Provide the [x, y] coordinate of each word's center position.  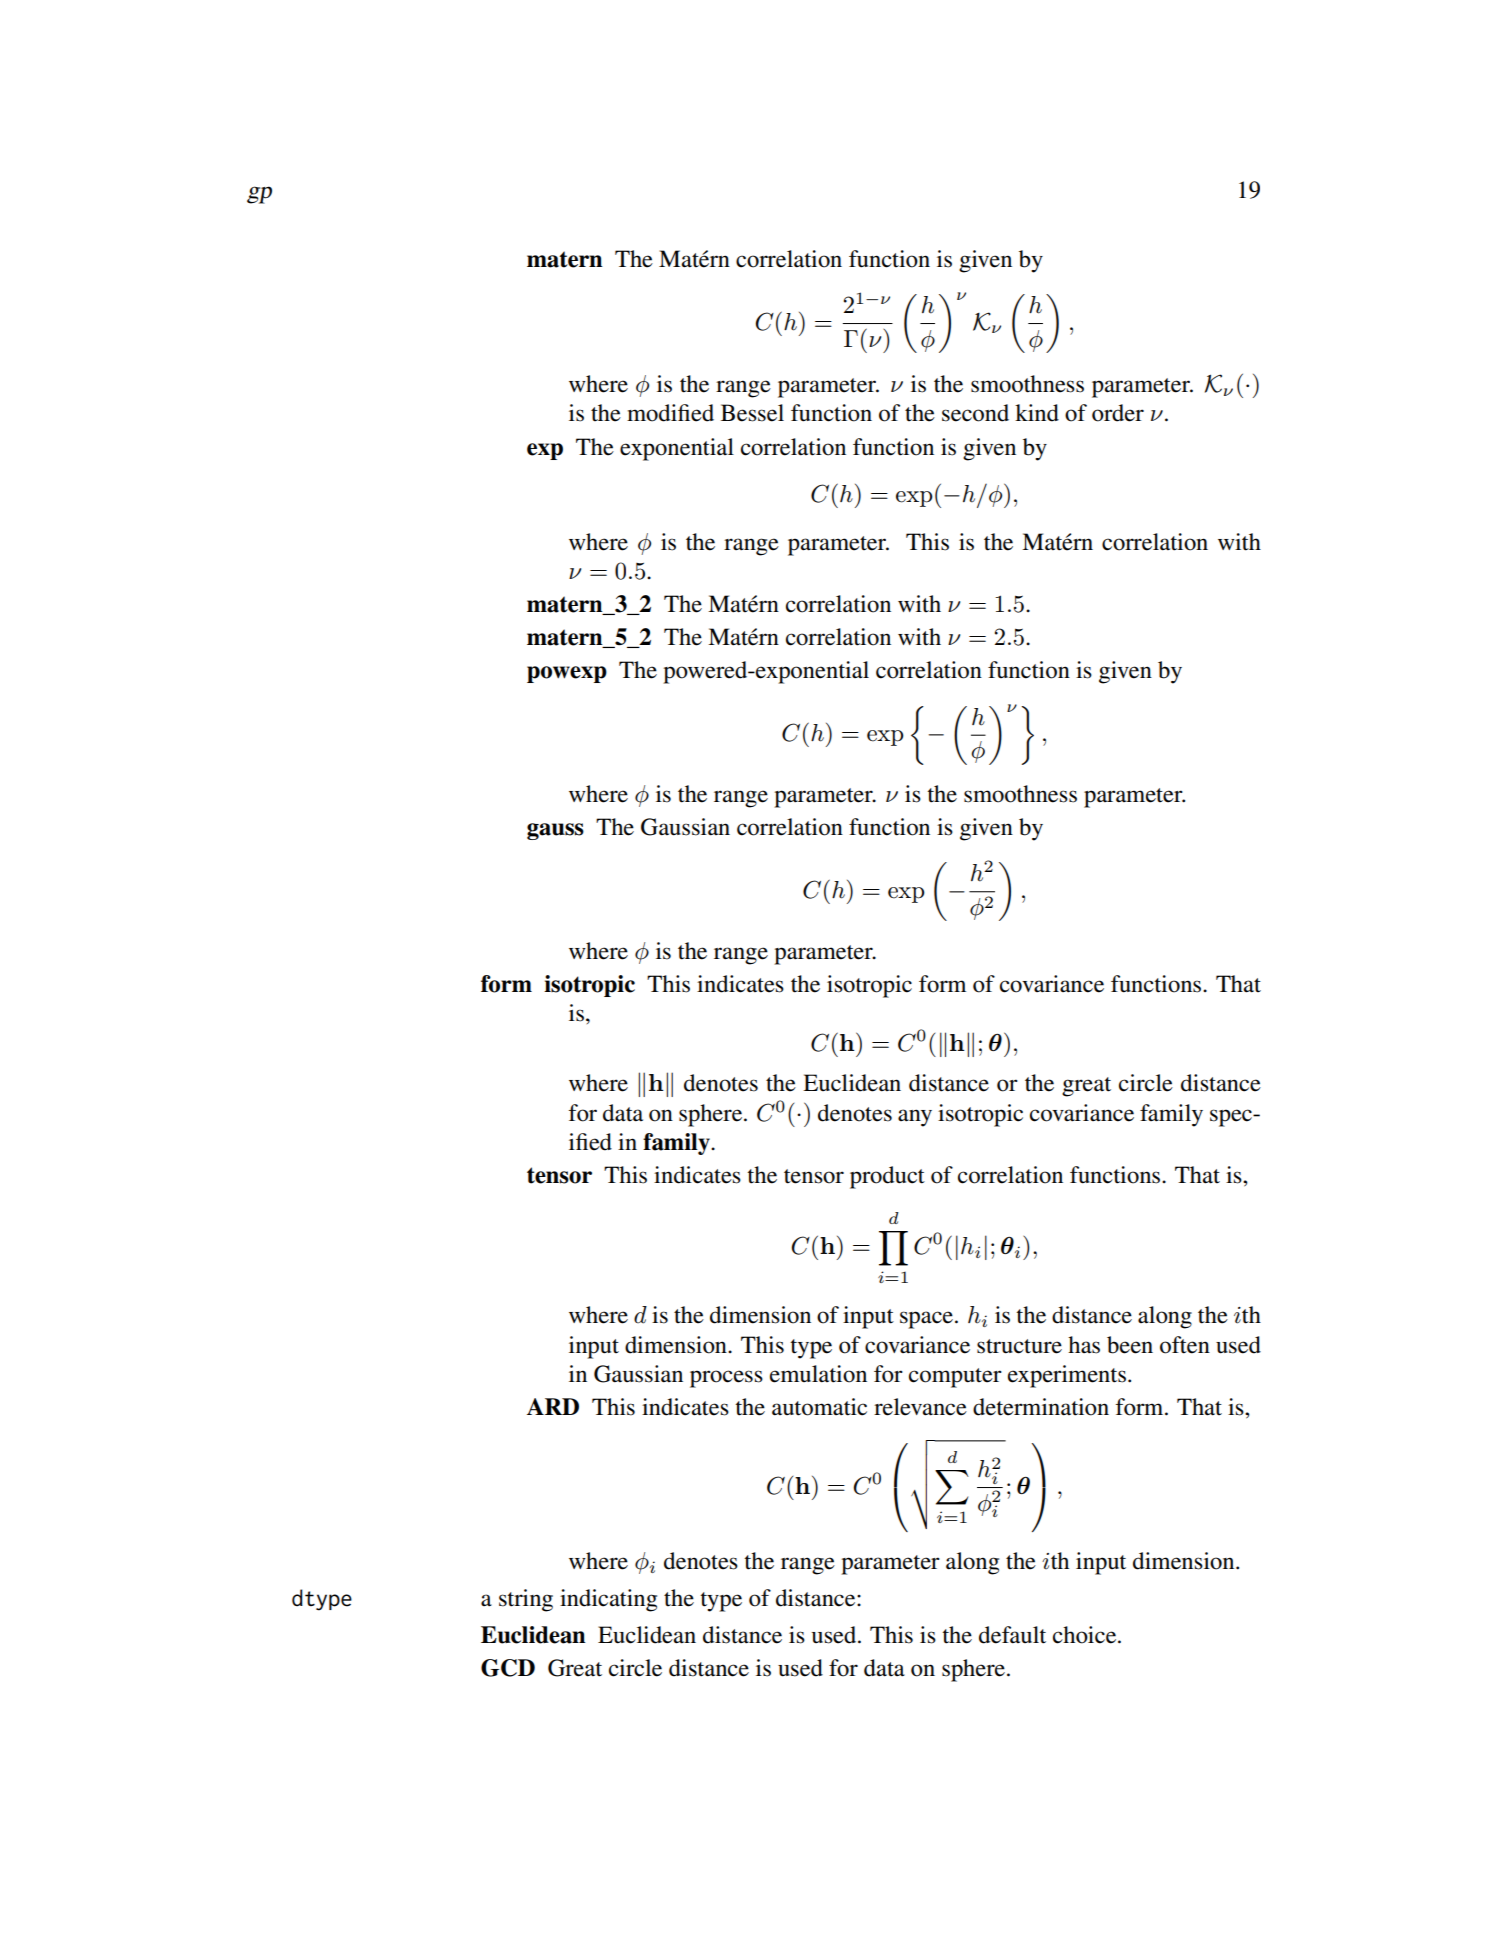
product [887, 1177]
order [1118, 413]
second [975, 413]
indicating [608, 1600]
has [1084, 1345]
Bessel [752, 413]
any [915, 1118]
